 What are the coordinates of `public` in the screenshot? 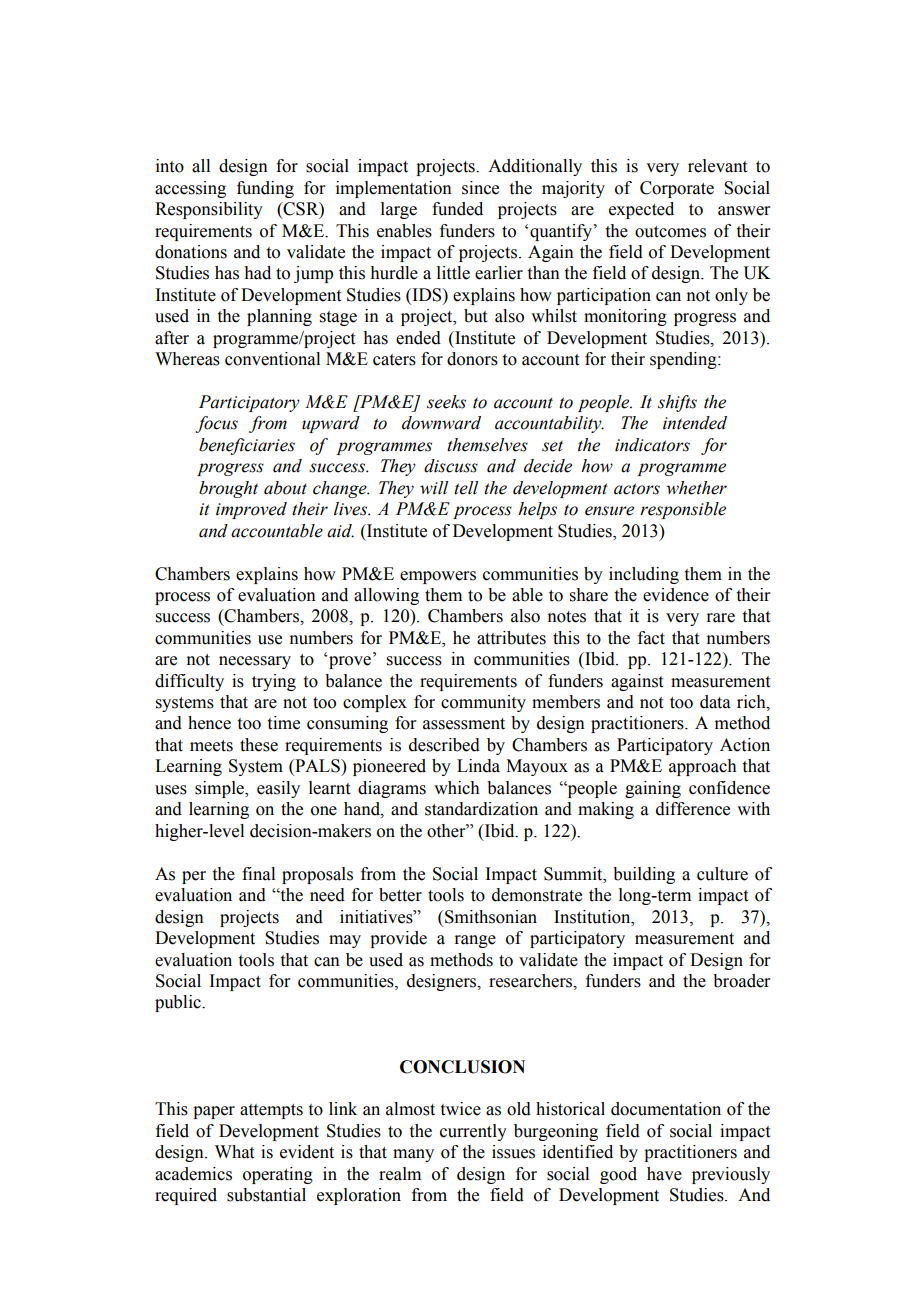 It's located at (179, 1003).
